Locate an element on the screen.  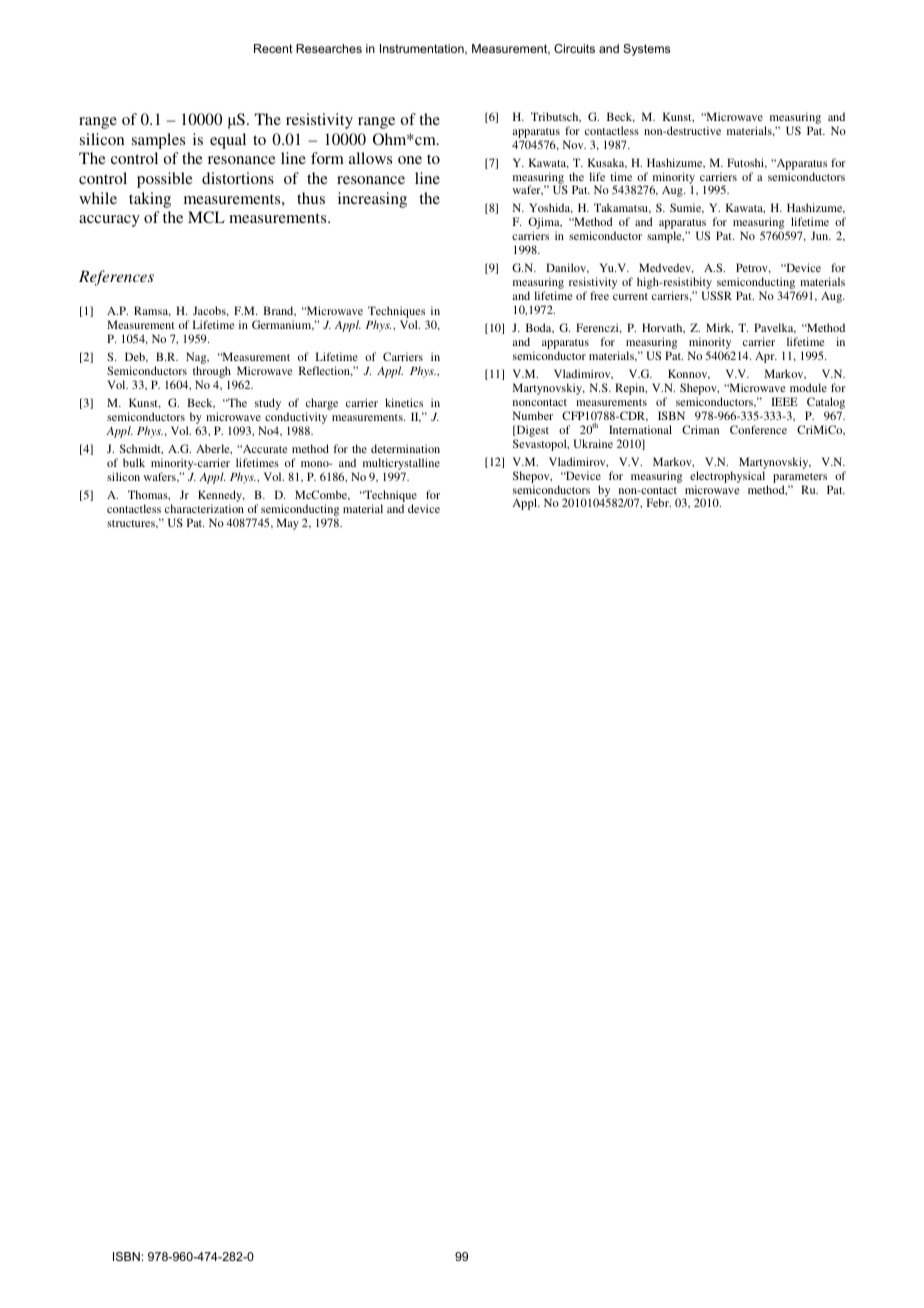
free is located at coordinates (599, 295).
